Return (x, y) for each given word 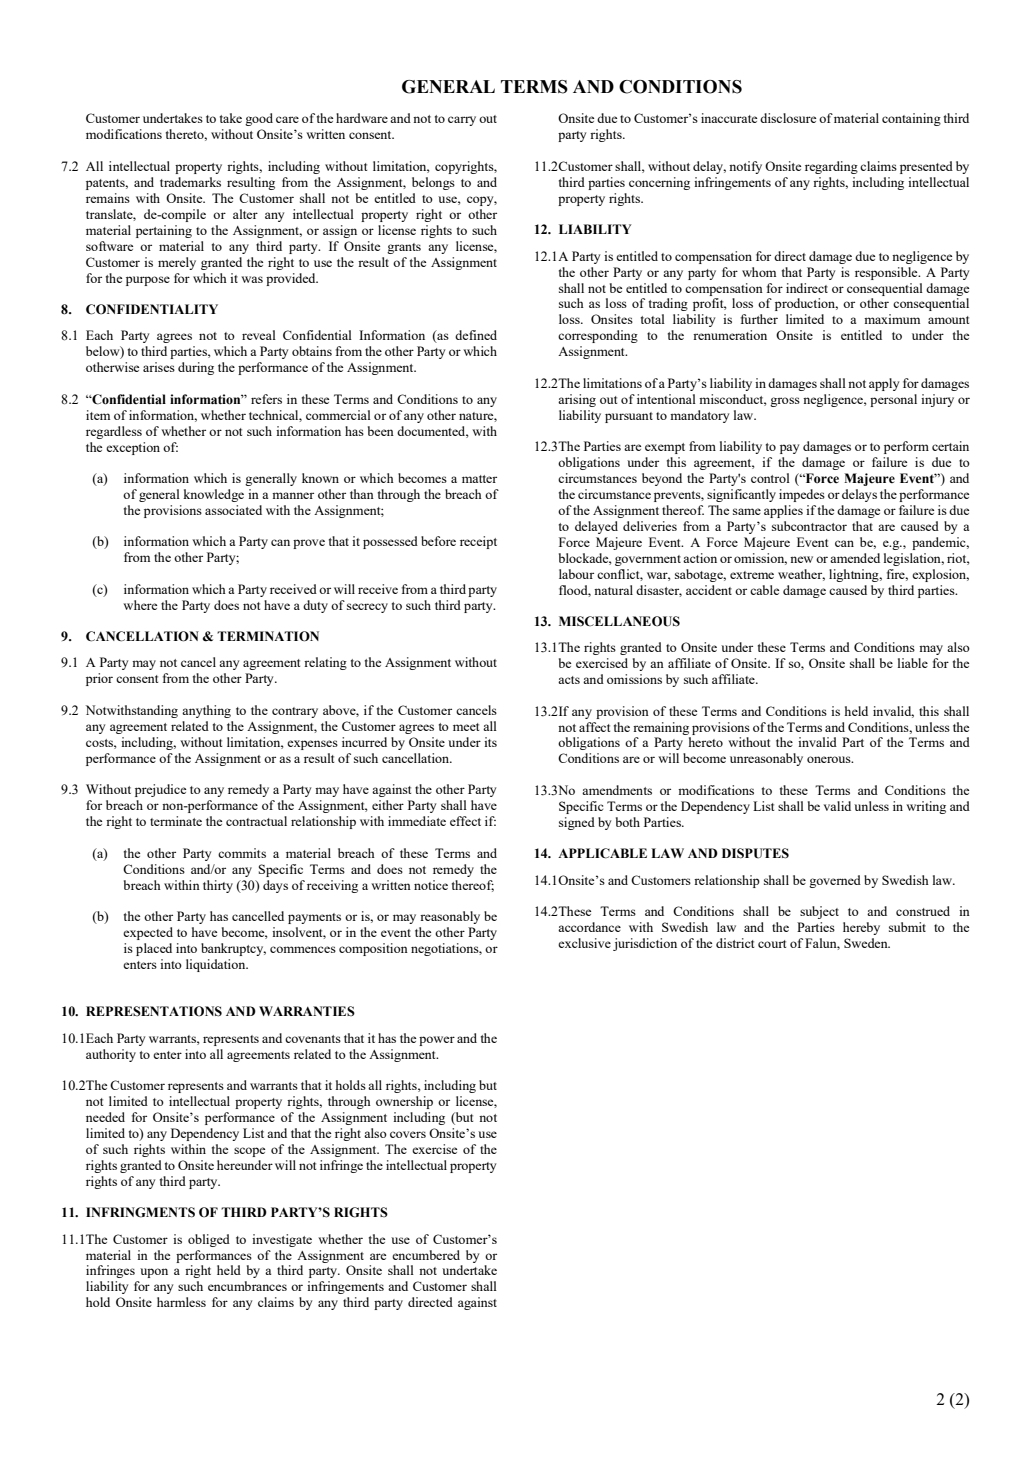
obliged (209, 1240)
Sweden (867, 943)
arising (577, 400)
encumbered (426, 1255)
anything (206, 711)
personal (893, 400)
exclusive (584, 943)
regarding (831, 167)
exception (133, 448)
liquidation (217, 965)
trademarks (190, 182)
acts (569, 680)
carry (462, 121)
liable (913, 663)
